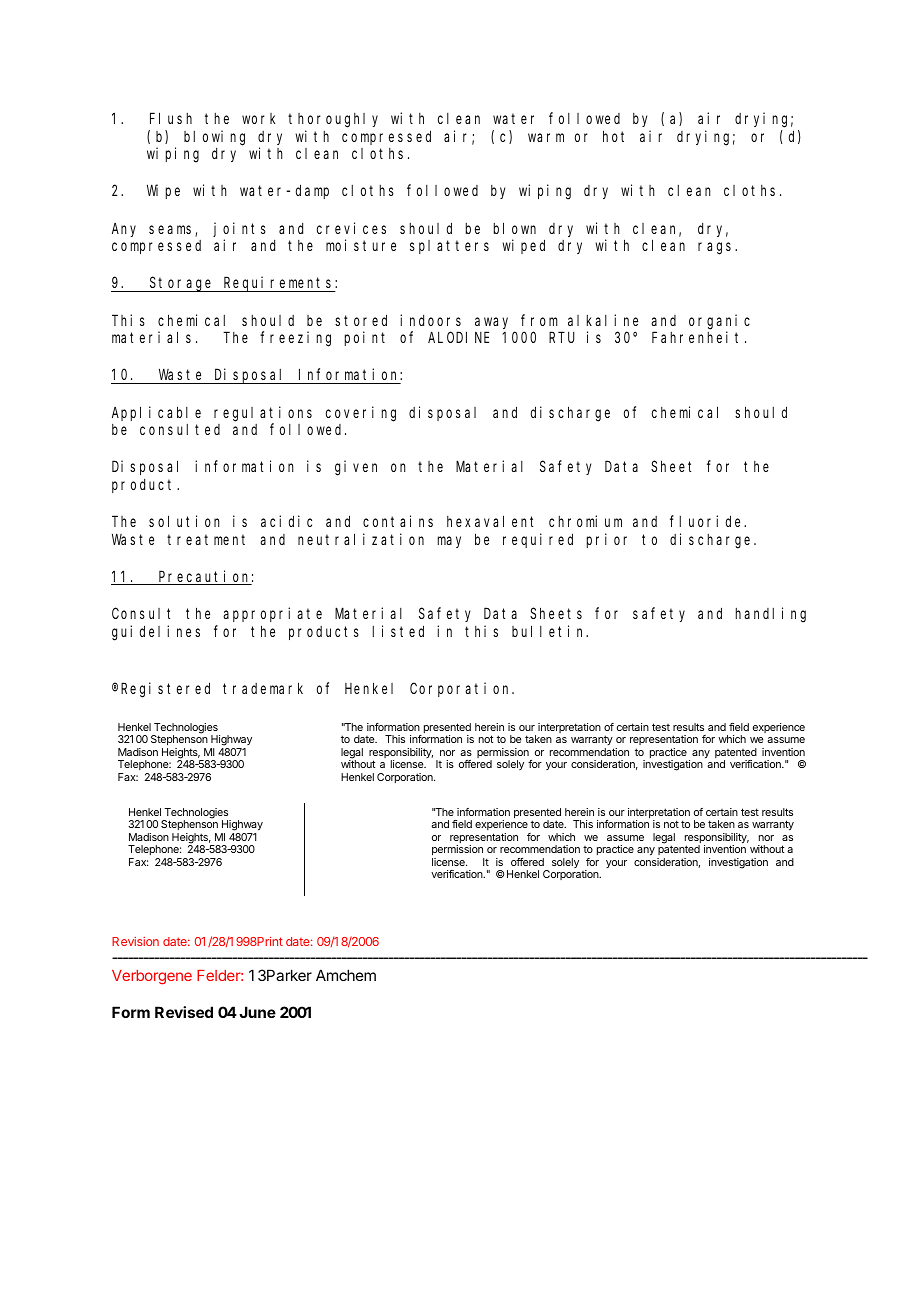 The image size is (924, 1307). What do you see at coordinates (613, 136) in the screenshot?
I see `hot` at bounding box center [613, 136].
